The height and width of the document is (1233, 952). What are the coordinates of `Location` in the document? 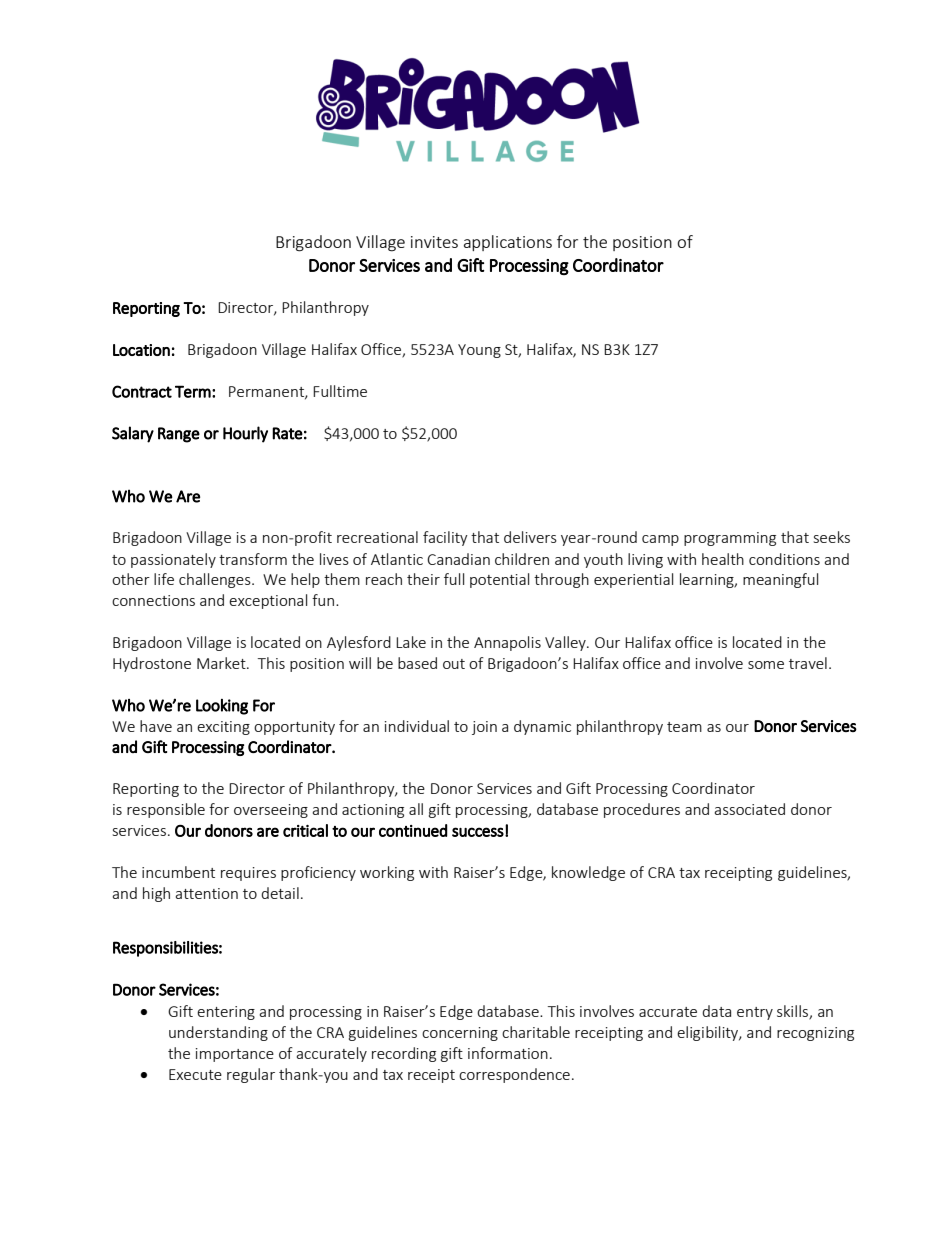 It's located at (141, 350).
